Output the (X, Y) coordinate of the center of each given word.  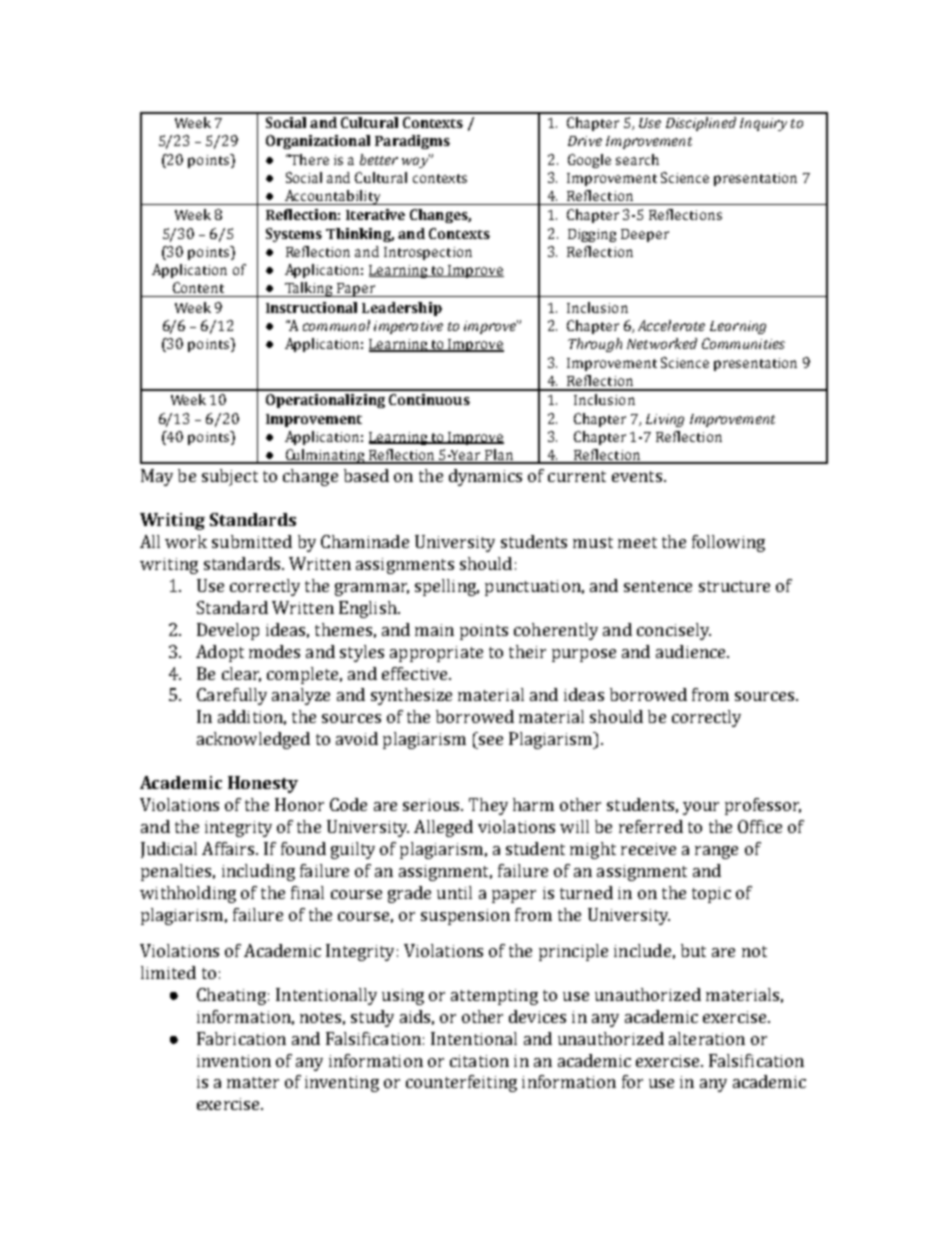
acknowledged (253, 740)
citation (479, 1061)
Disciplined (701, 124)
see (491, 740)
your (701, 808)
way (416, 161)
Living (665, 420)
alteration (707, 1038)
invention (234, 1061)
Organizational (318, 142)
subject (230, 477)
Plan (498, 456)
